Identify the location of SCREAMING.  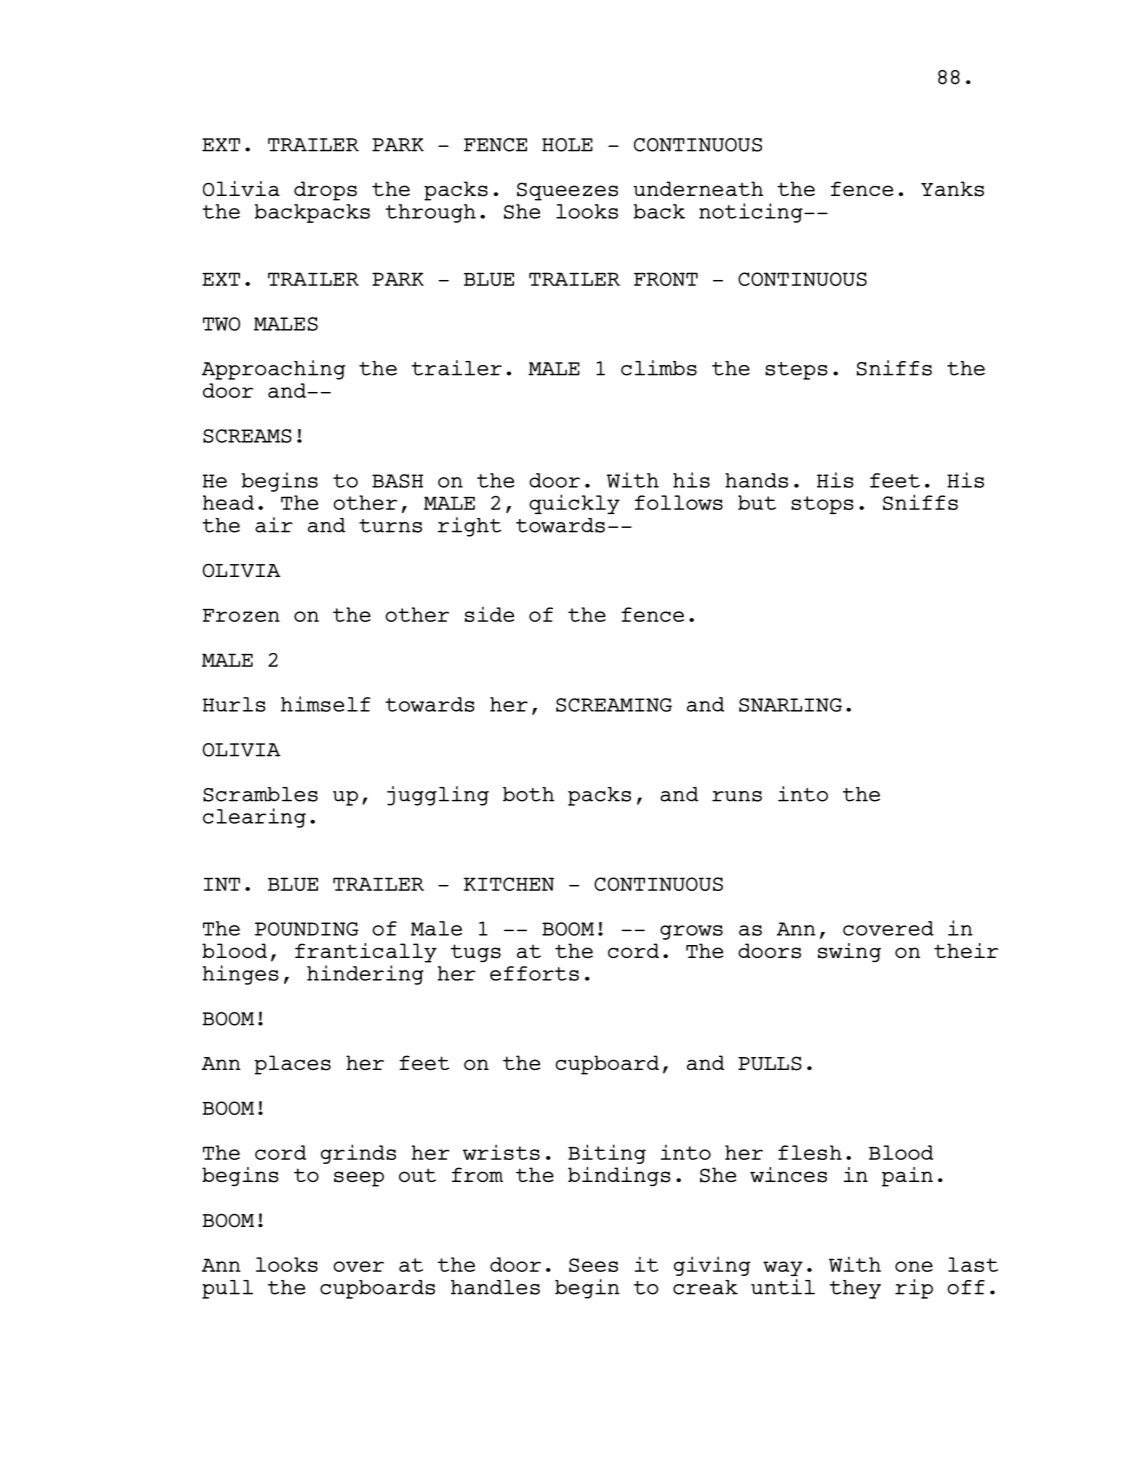
(614, 705).
